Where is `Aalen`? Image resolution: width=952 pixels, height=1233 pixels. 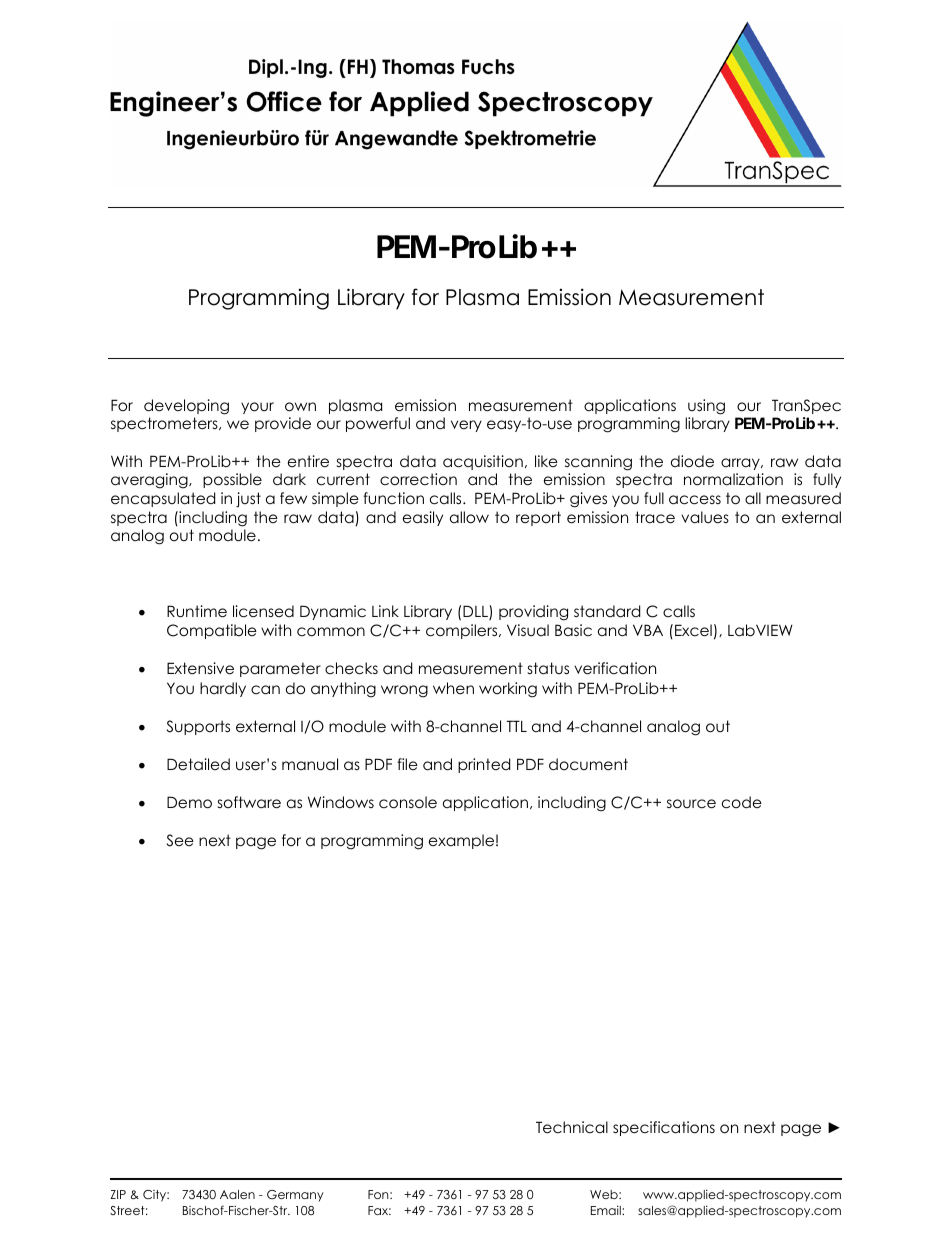 Aalen is located at coordinates (237, 1194).
